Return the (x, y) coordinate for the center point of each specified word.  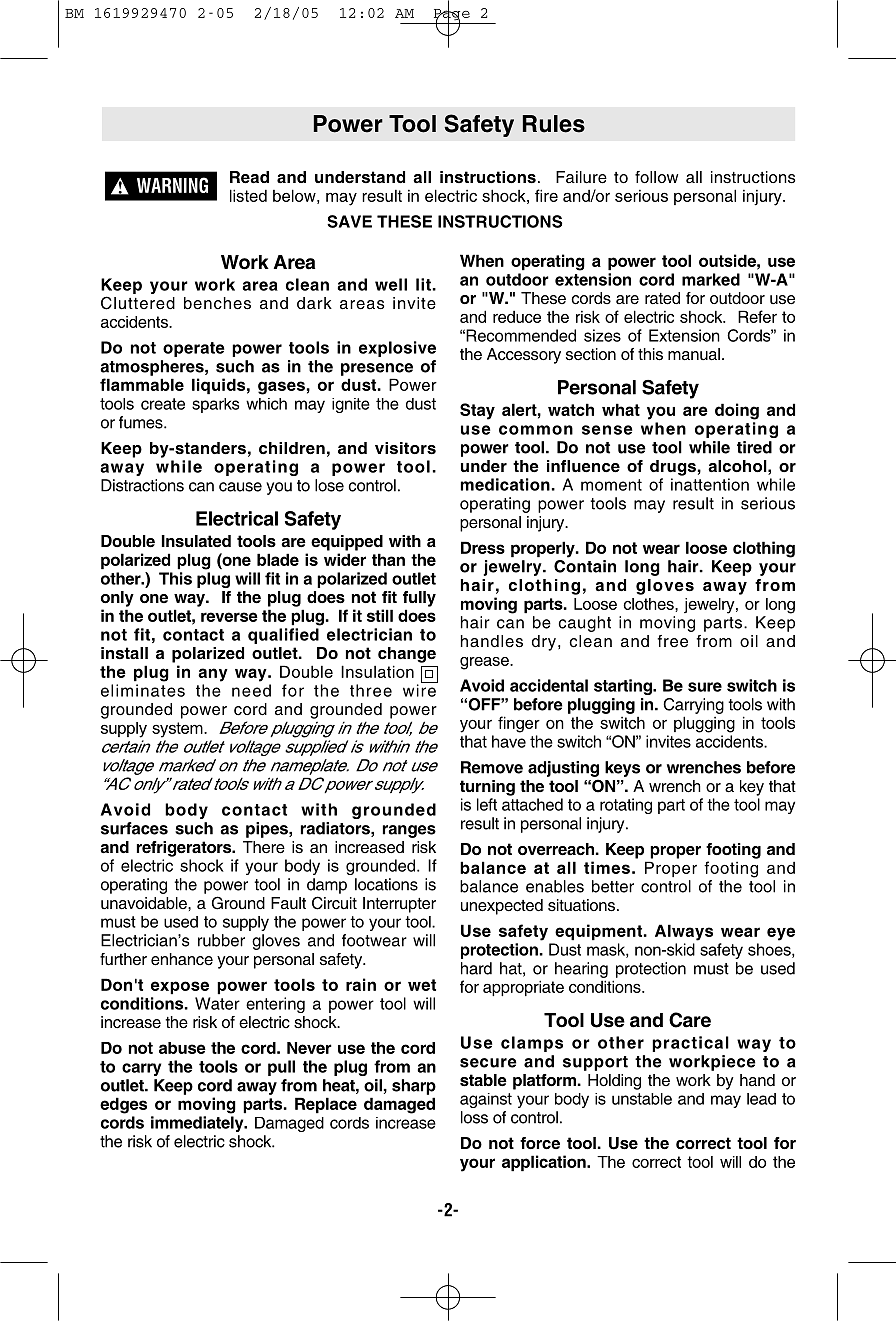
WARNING (172, 185)
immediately (198, 1124)
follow (656, 177)
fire (546, 195)
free (672, 641)
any (213, 675)
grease (485, 663)
